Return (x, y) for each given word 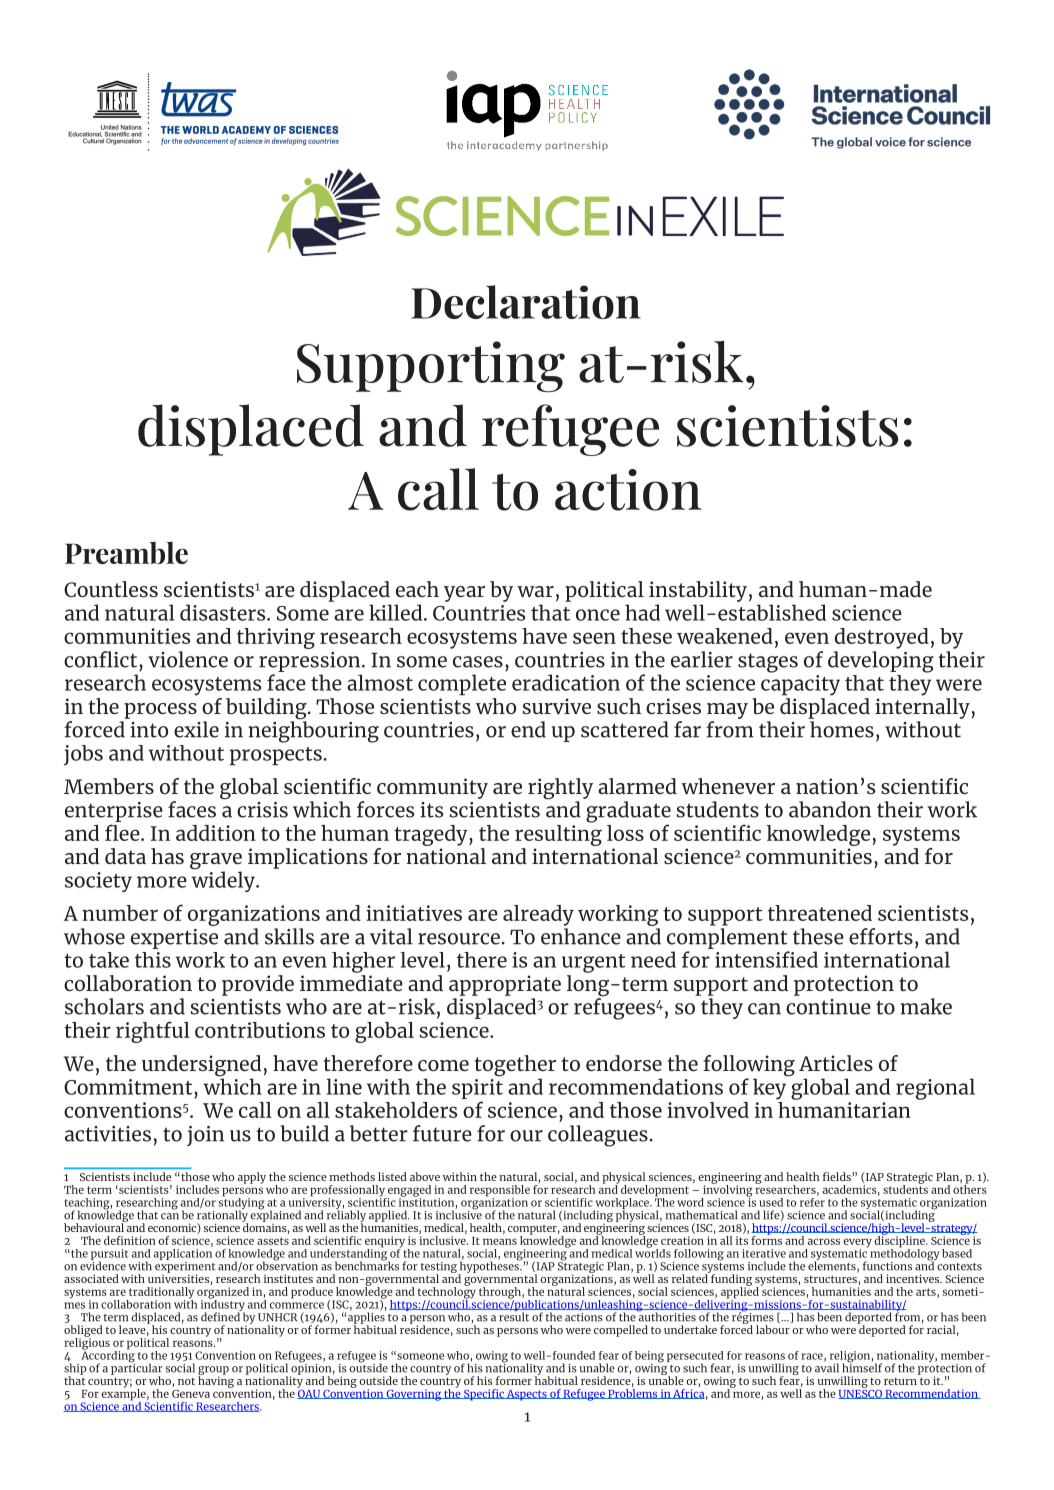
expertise (174, 939)
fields (837, 1176)
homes (842, 729)
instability (698, 591)
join (205, 1136)
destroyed (882, 638)
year (464, 594)
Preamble (126, 552)
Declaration (526, 302)
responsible (500, 1192)
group (213, 1372)
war (535, 591)
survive (557, 706)
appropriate (505, 985)
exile (196, 729)
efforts (881, 936)
